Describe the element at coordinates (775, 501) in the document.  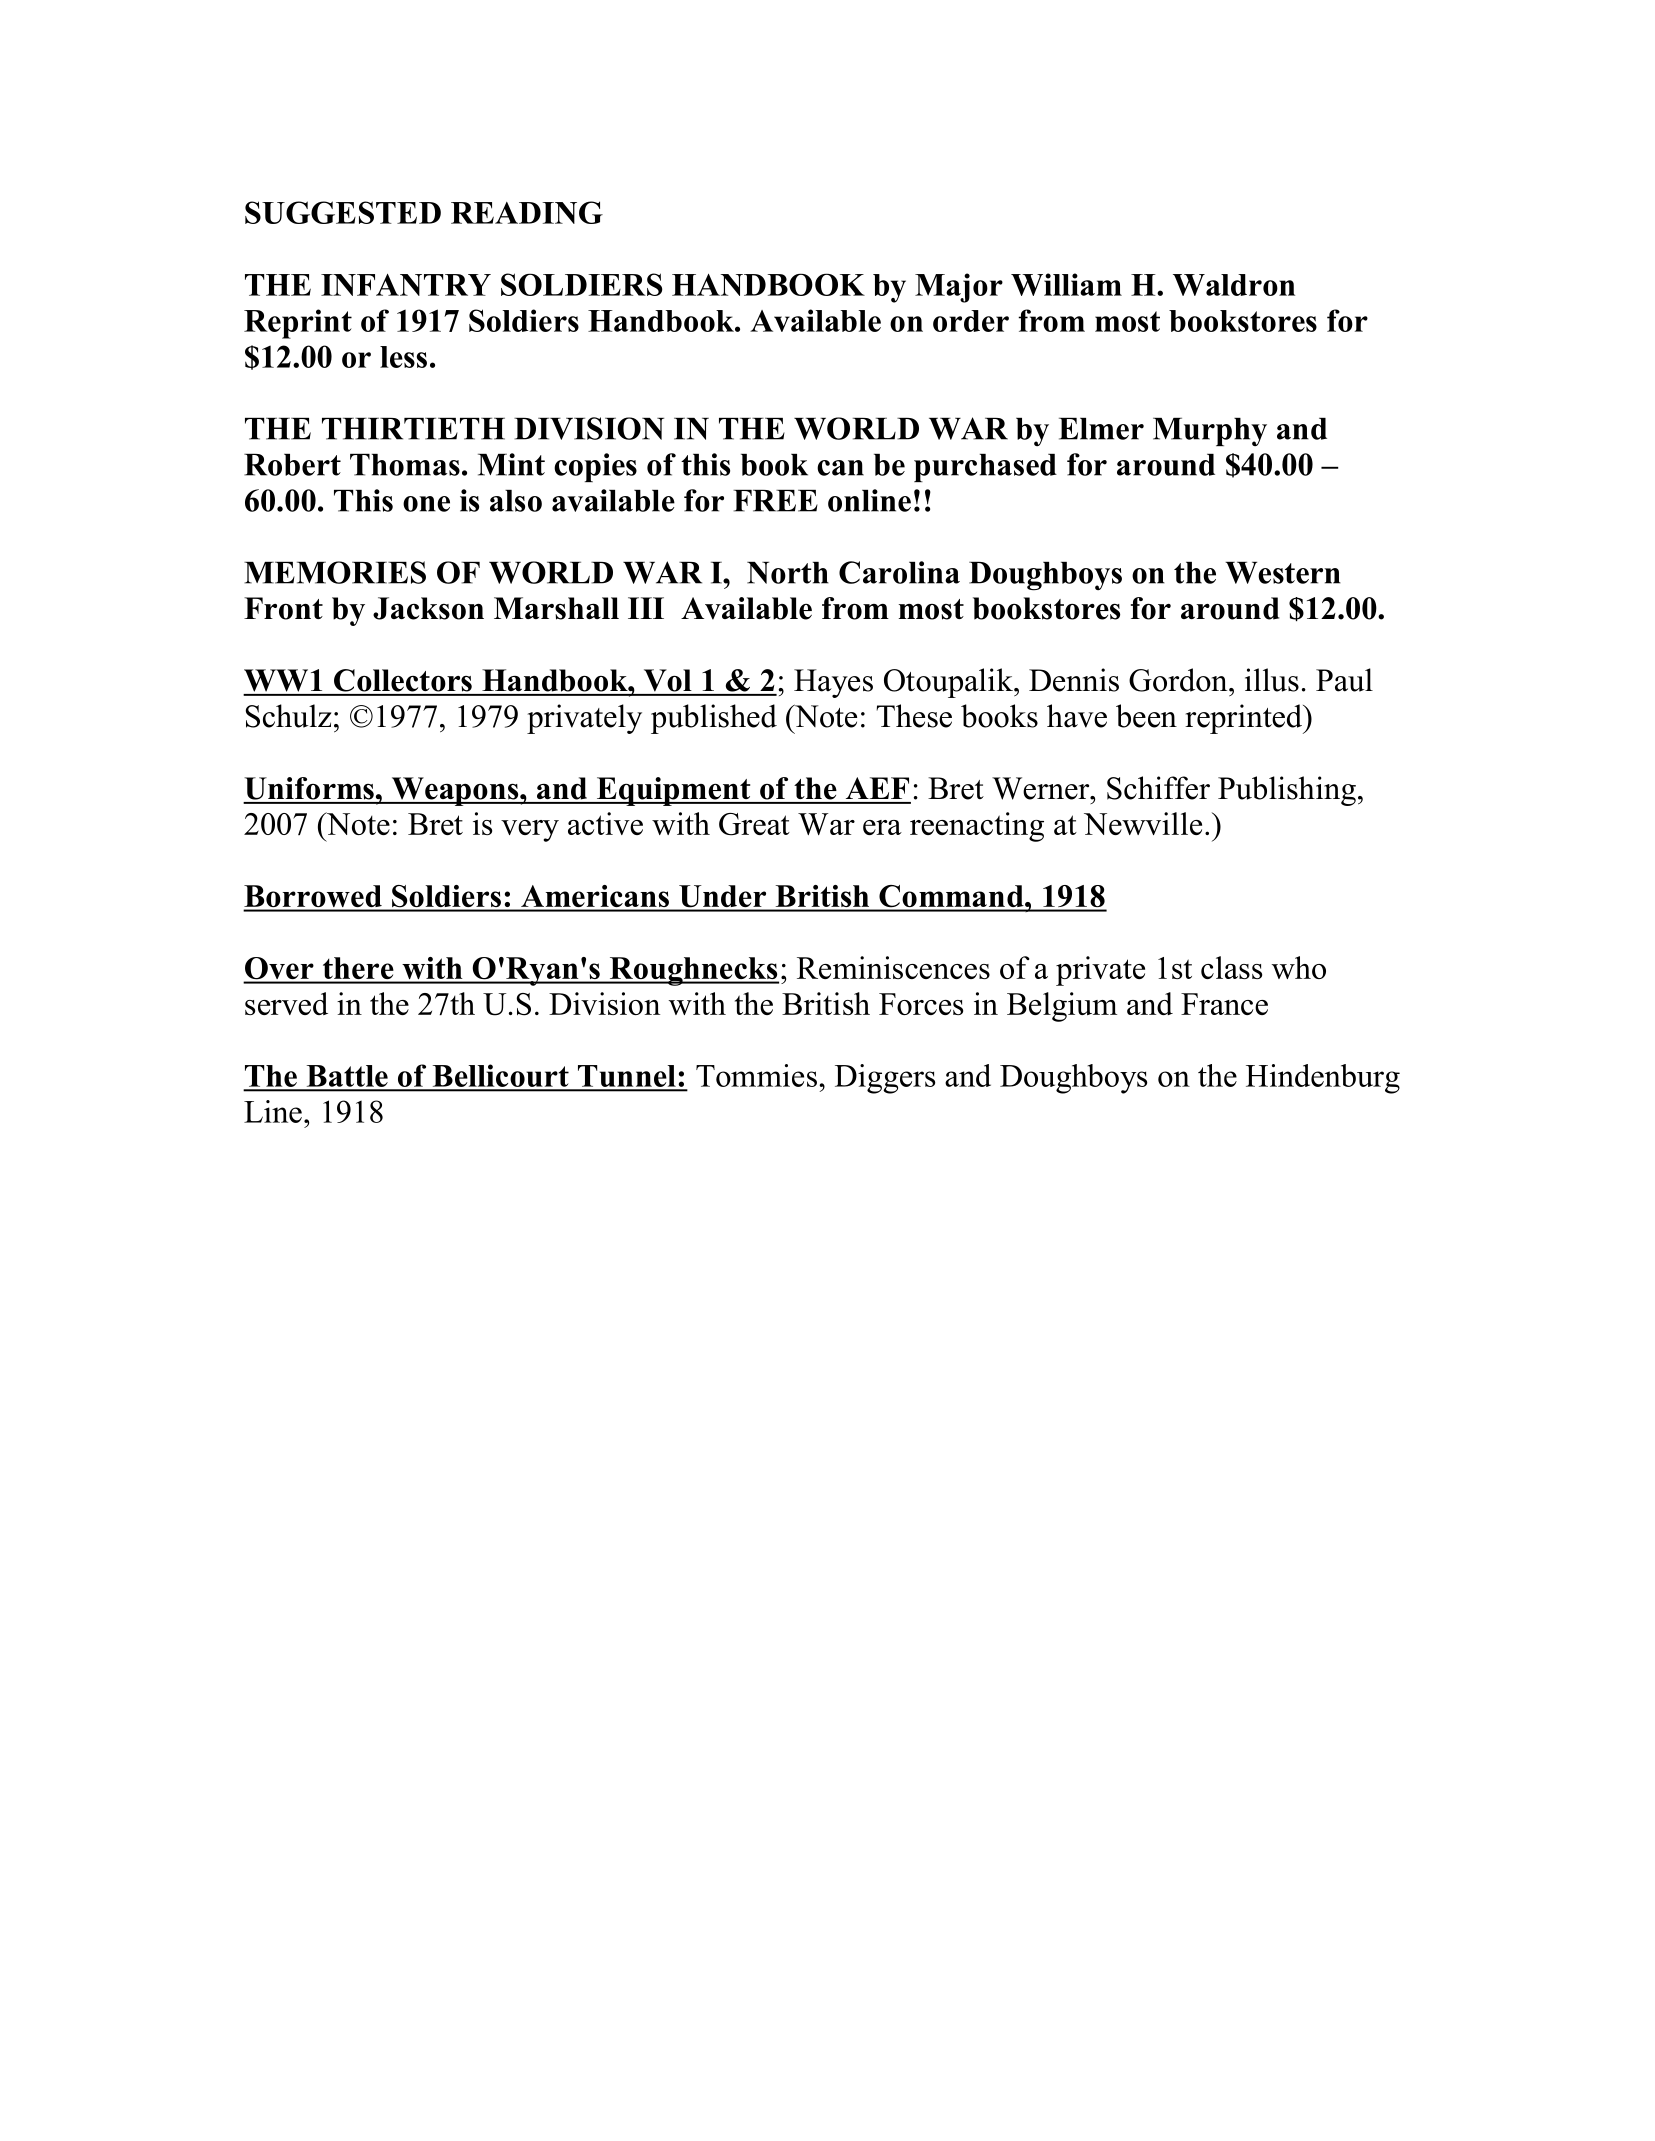
I see `FREE` at that location.
